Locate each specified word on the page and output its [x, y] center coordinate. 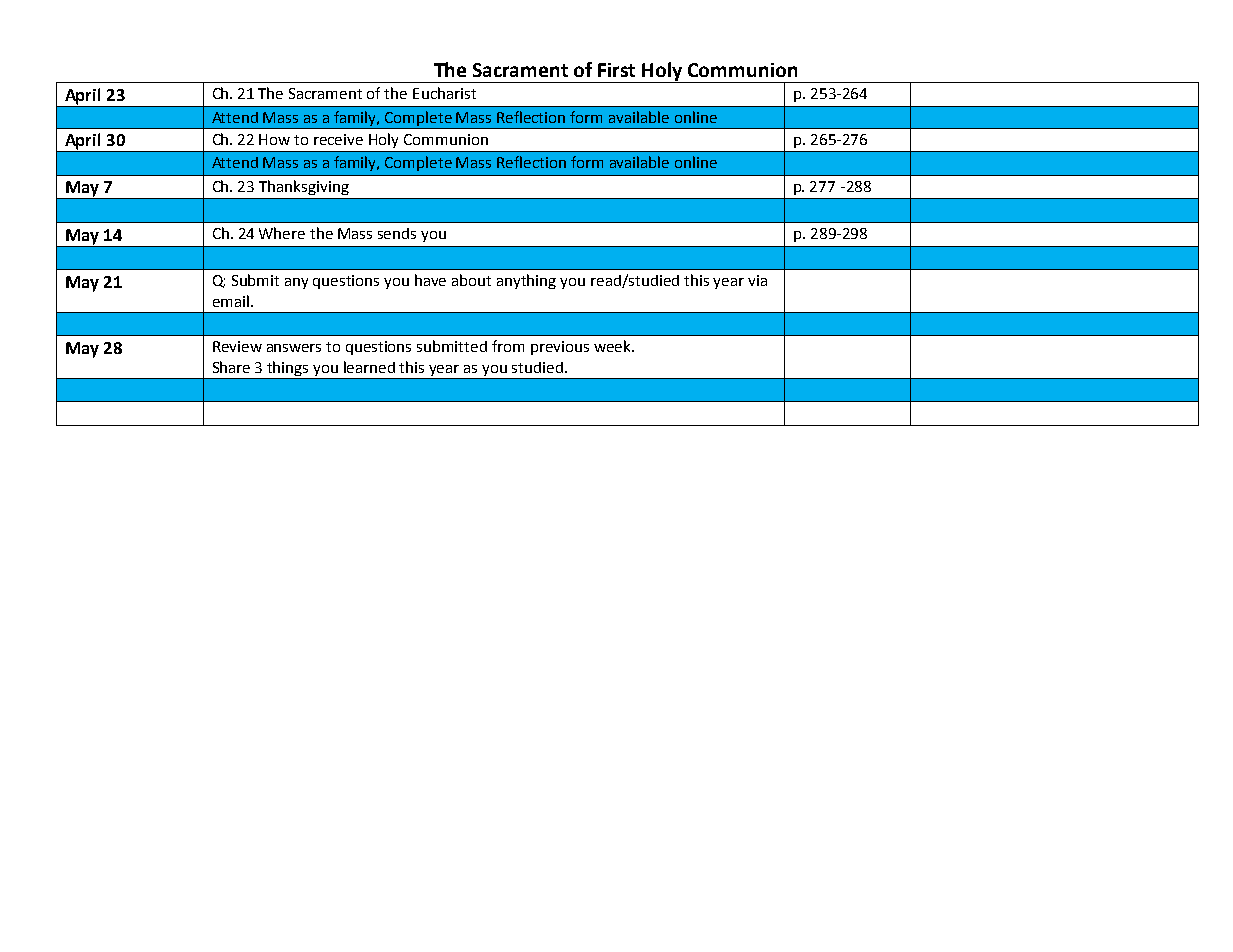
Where [282, 233]
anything [526, 281]
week [613, 346]
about [471, 280]
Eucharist [444, 93]
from [508, 346]
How [274, 139]
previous [560, 348]
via [757, 280]
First [616, 70]
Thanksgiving [304, 187]
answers [294, 348]
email [231, 301]
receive [338, 139]
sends [397, 233]
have [430, 280]
